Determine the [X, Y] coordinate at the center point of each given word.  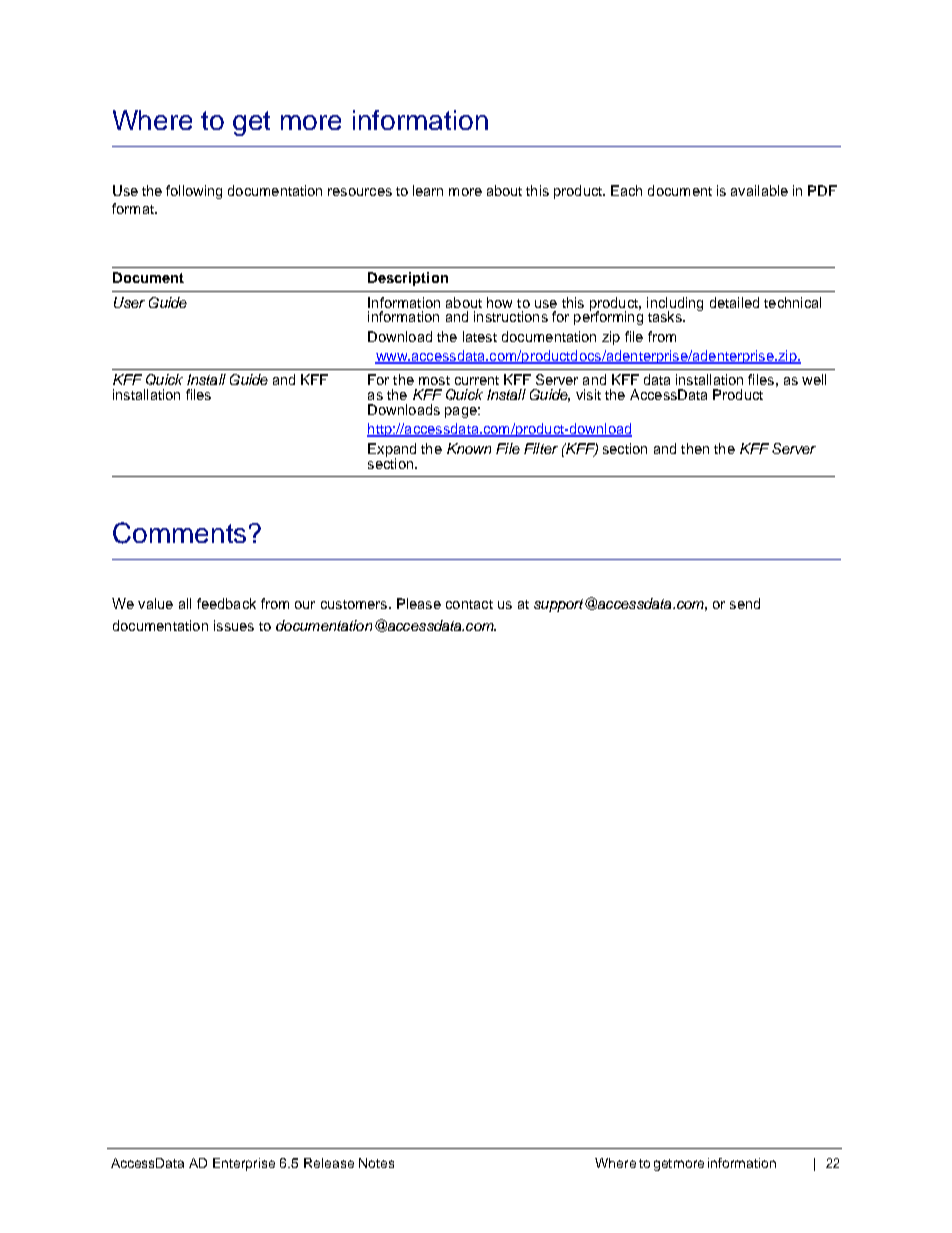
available [759, 190]
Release [329, 1163]
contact [469, 604]
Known [469, 448]
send [745, 603]
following [194, 192]
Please [419, 603]
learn [428, 190]
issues [234, 625]
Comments [179, 533]
